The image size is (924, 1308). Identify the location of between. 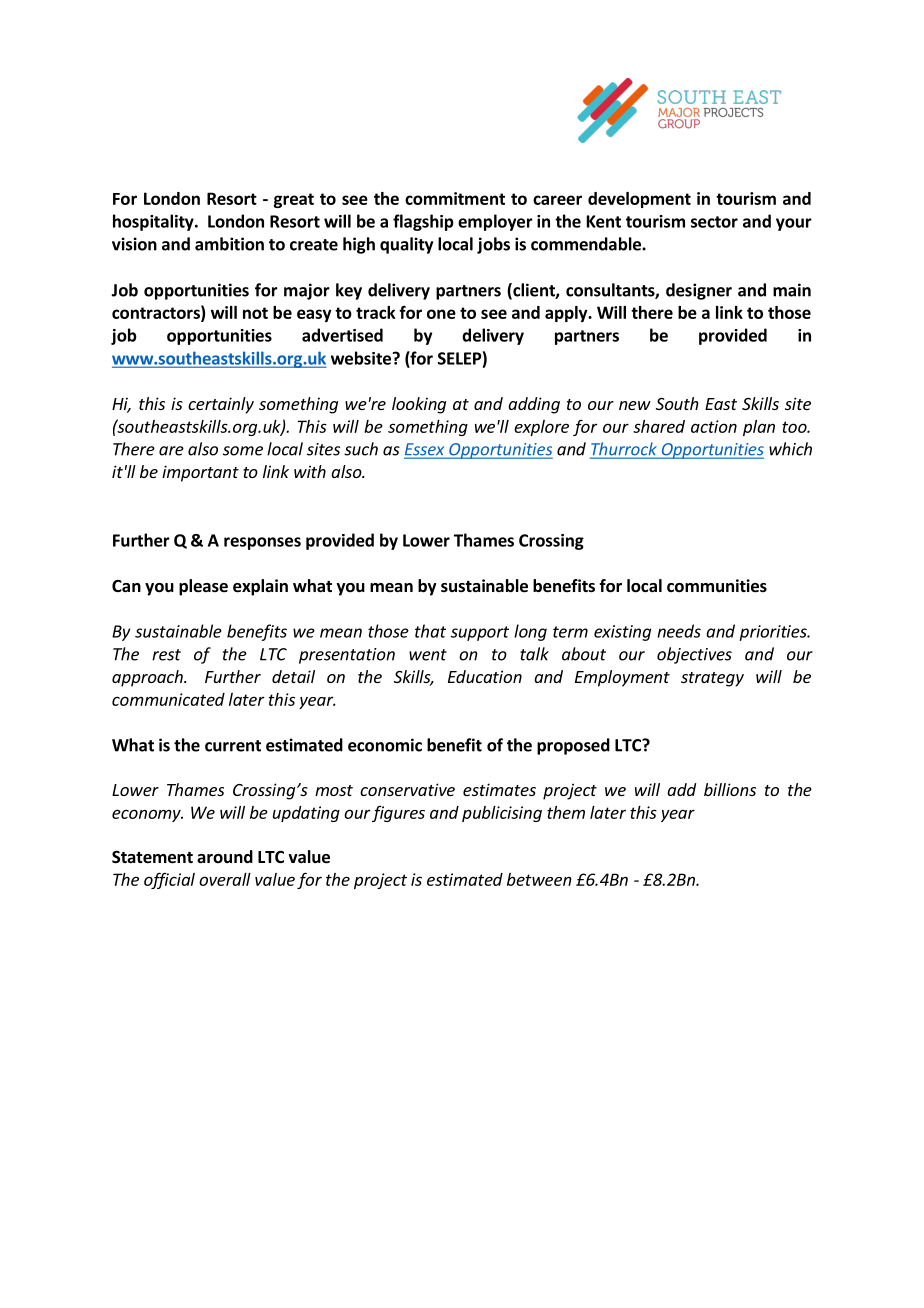
(539, 879).
